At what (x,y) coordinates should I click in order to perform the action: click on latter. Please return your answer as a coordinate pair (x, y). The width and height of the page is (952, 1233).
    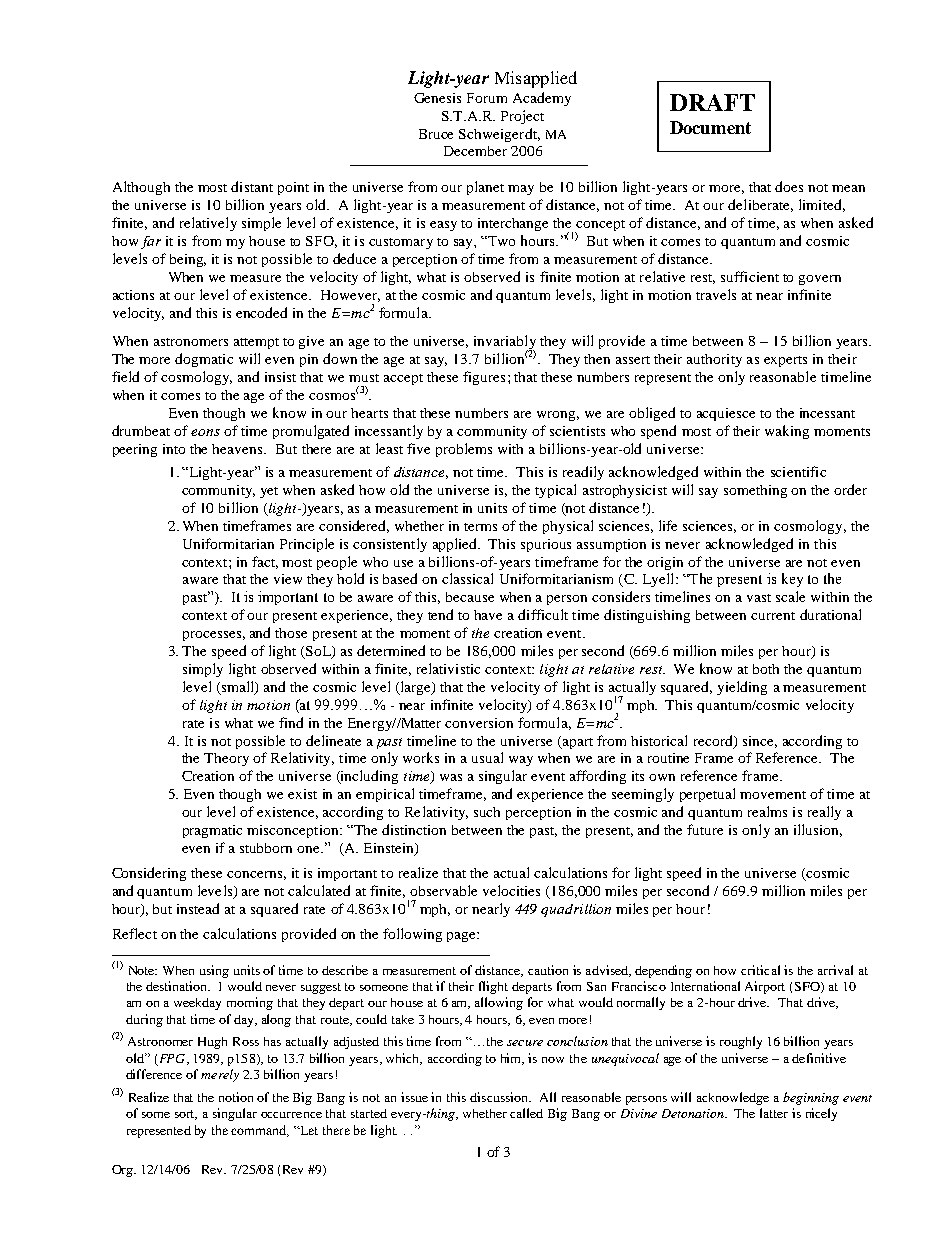
    Looking at the image, I should click on (774, 1113).
